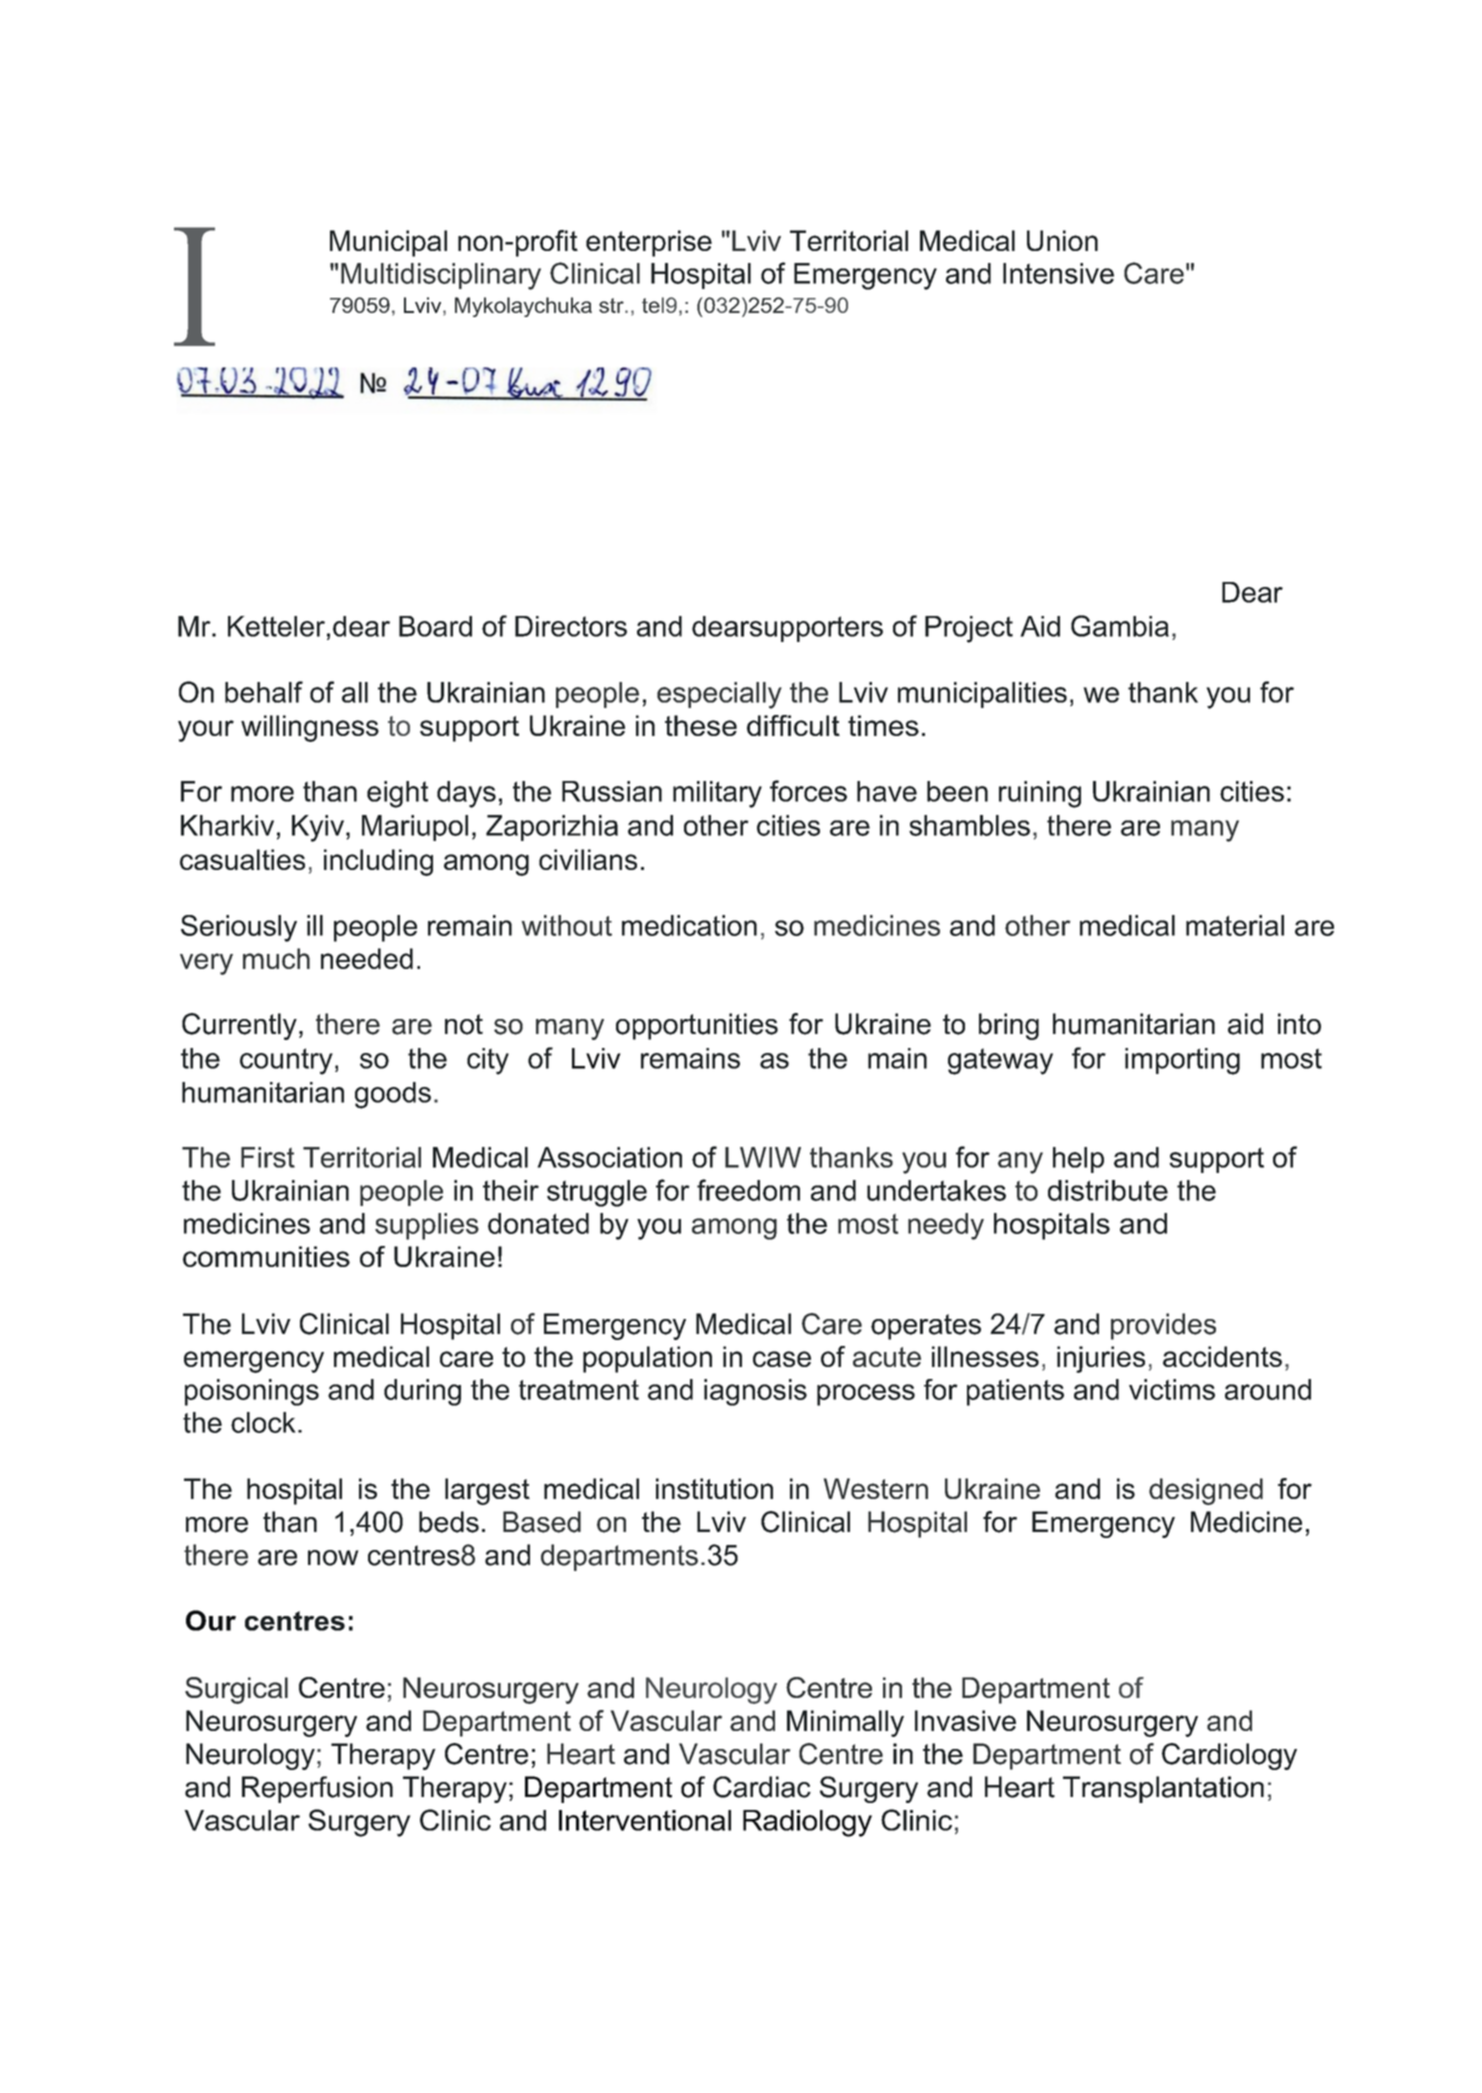  Describe the element at coordinates (649, 243) in the screenshot. I see `enterprise` at that location.
